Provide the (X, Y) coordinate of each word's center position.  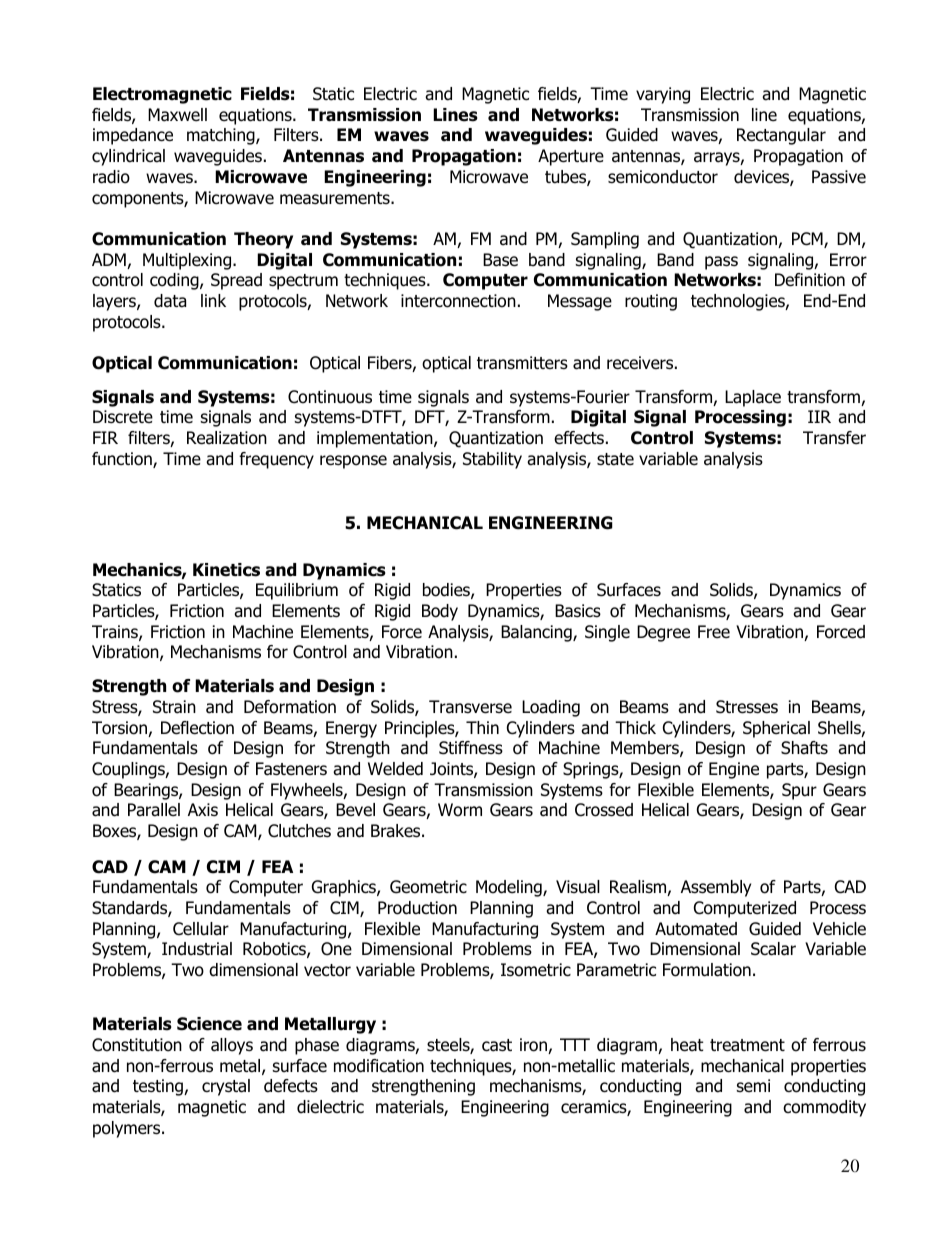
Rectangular (781, 136)
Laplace (753, 398)
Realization (227, 438)
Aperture (571, 157)
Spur (799, 791)
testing (159, 1087)
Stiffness (471, 748)
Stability (492, 460)
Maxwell (177, 115)
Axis (203, 810)
